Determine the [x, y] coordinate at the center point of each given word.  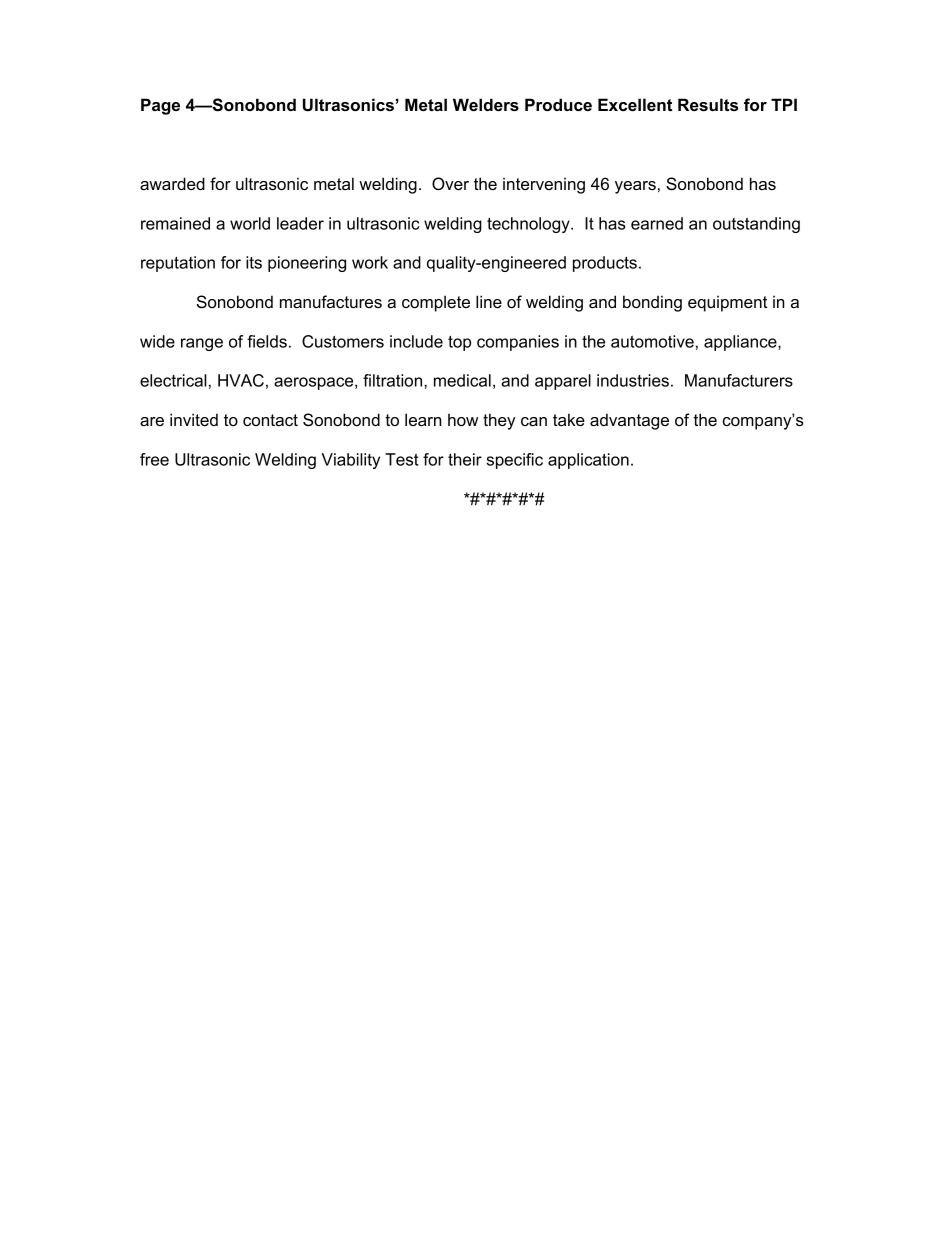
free [154, 459]
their [465, 459]
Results [708, 104]
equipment [727, 304]
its [254, 262]
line [489, 301]
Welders [486, 104]
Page [160, 106]
